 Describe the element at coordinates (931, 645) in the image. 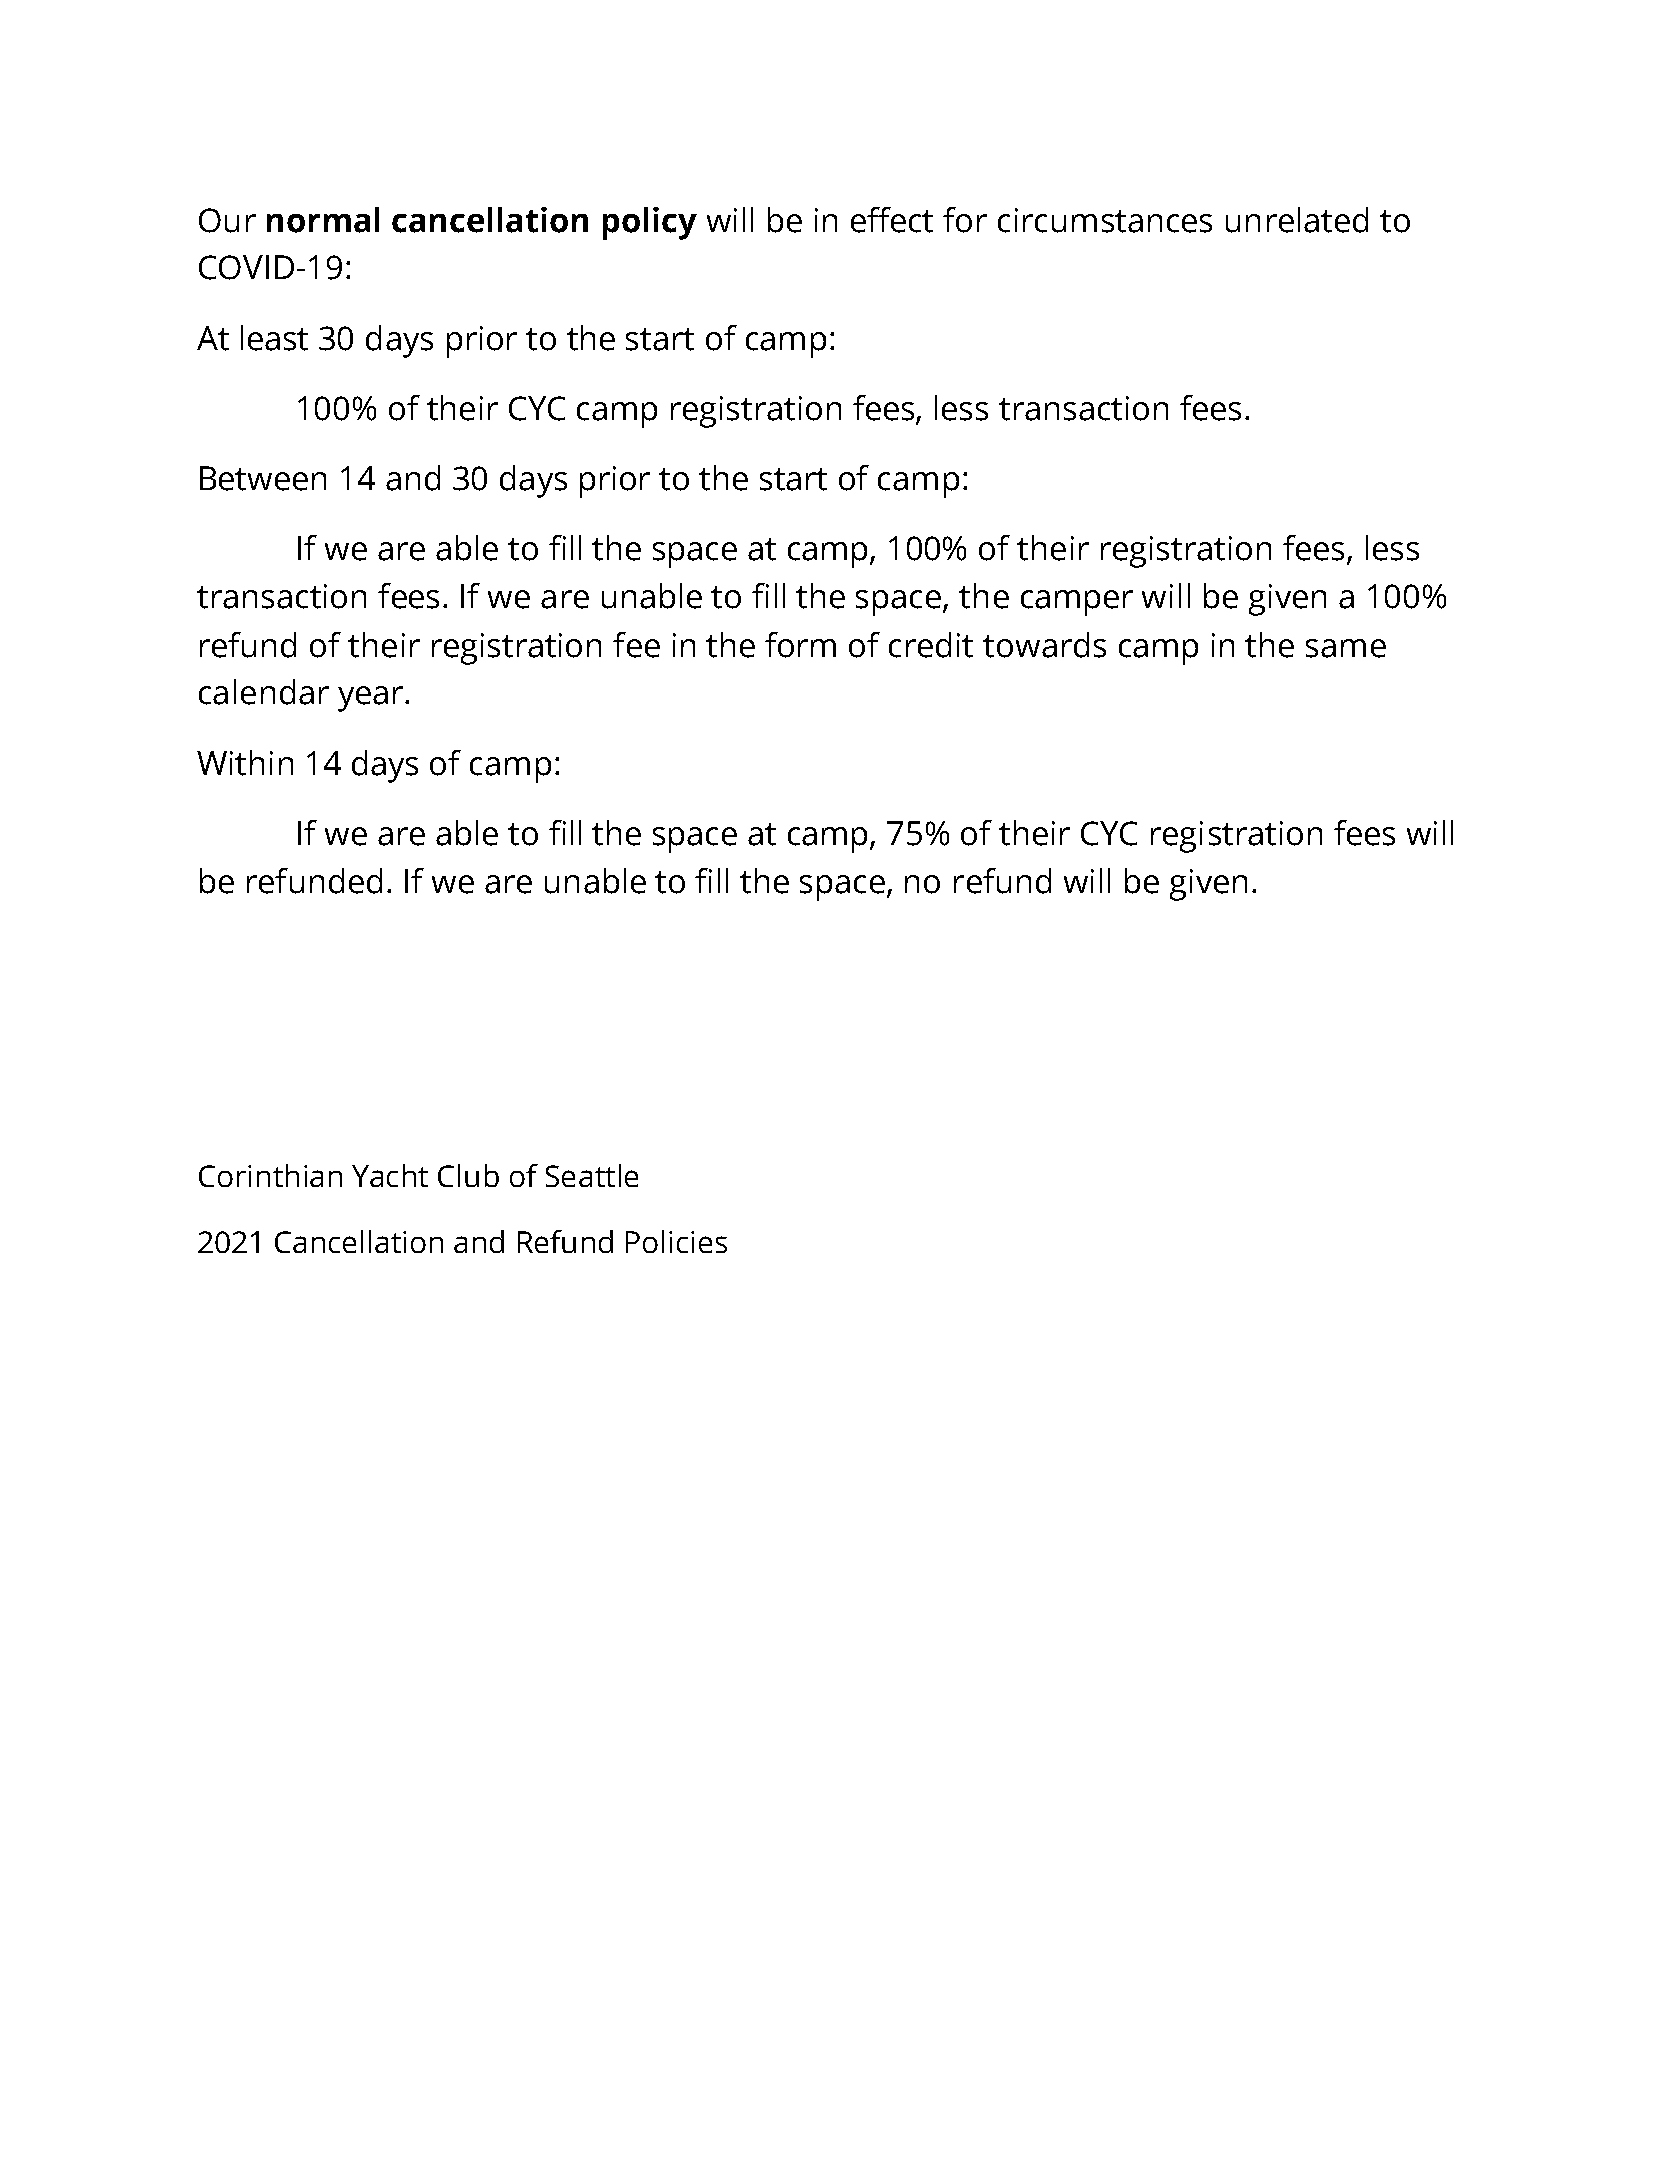

I see `credit` at that location.
